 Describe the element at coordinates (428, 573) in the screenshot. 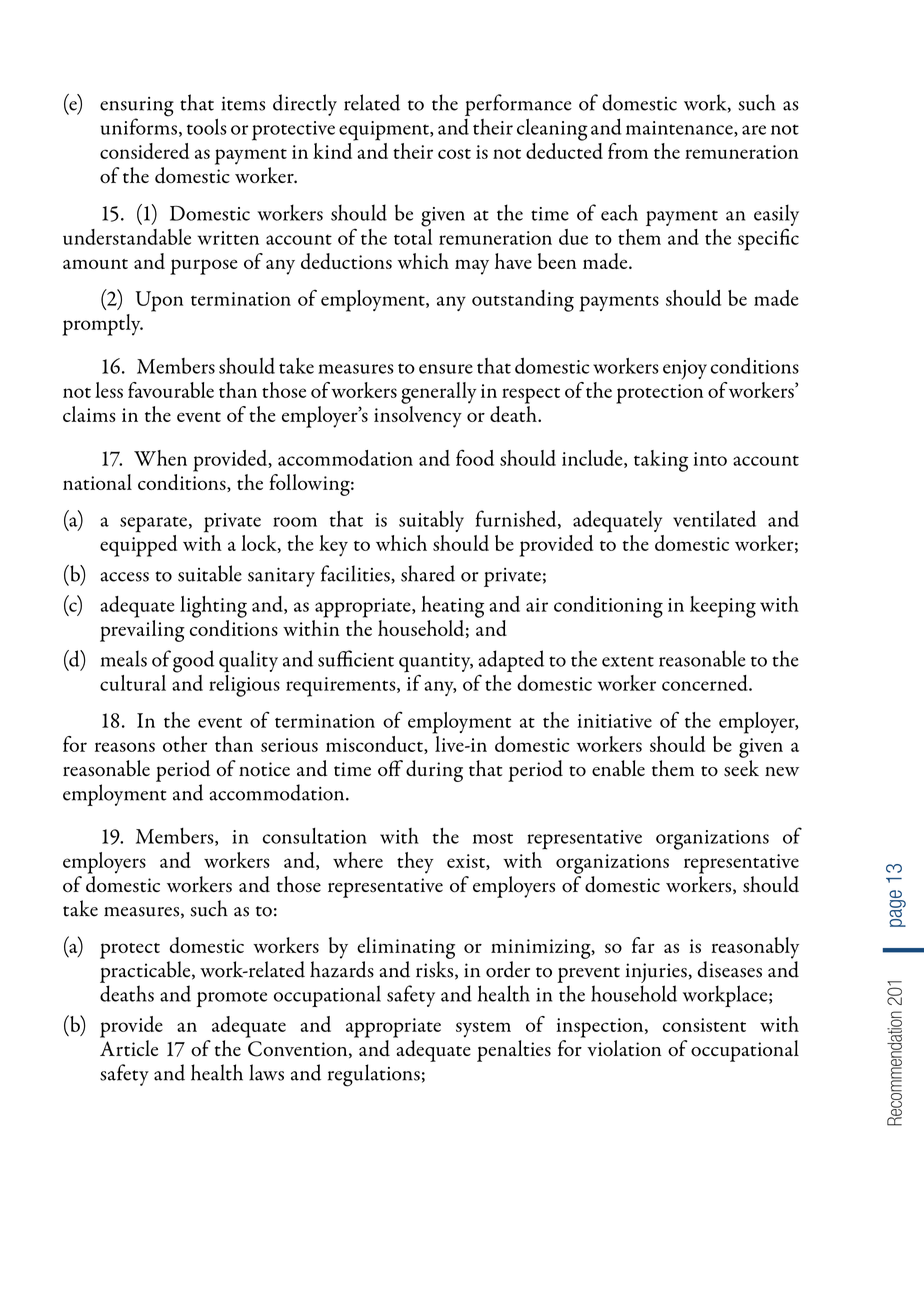

I see `shared` at that location.
